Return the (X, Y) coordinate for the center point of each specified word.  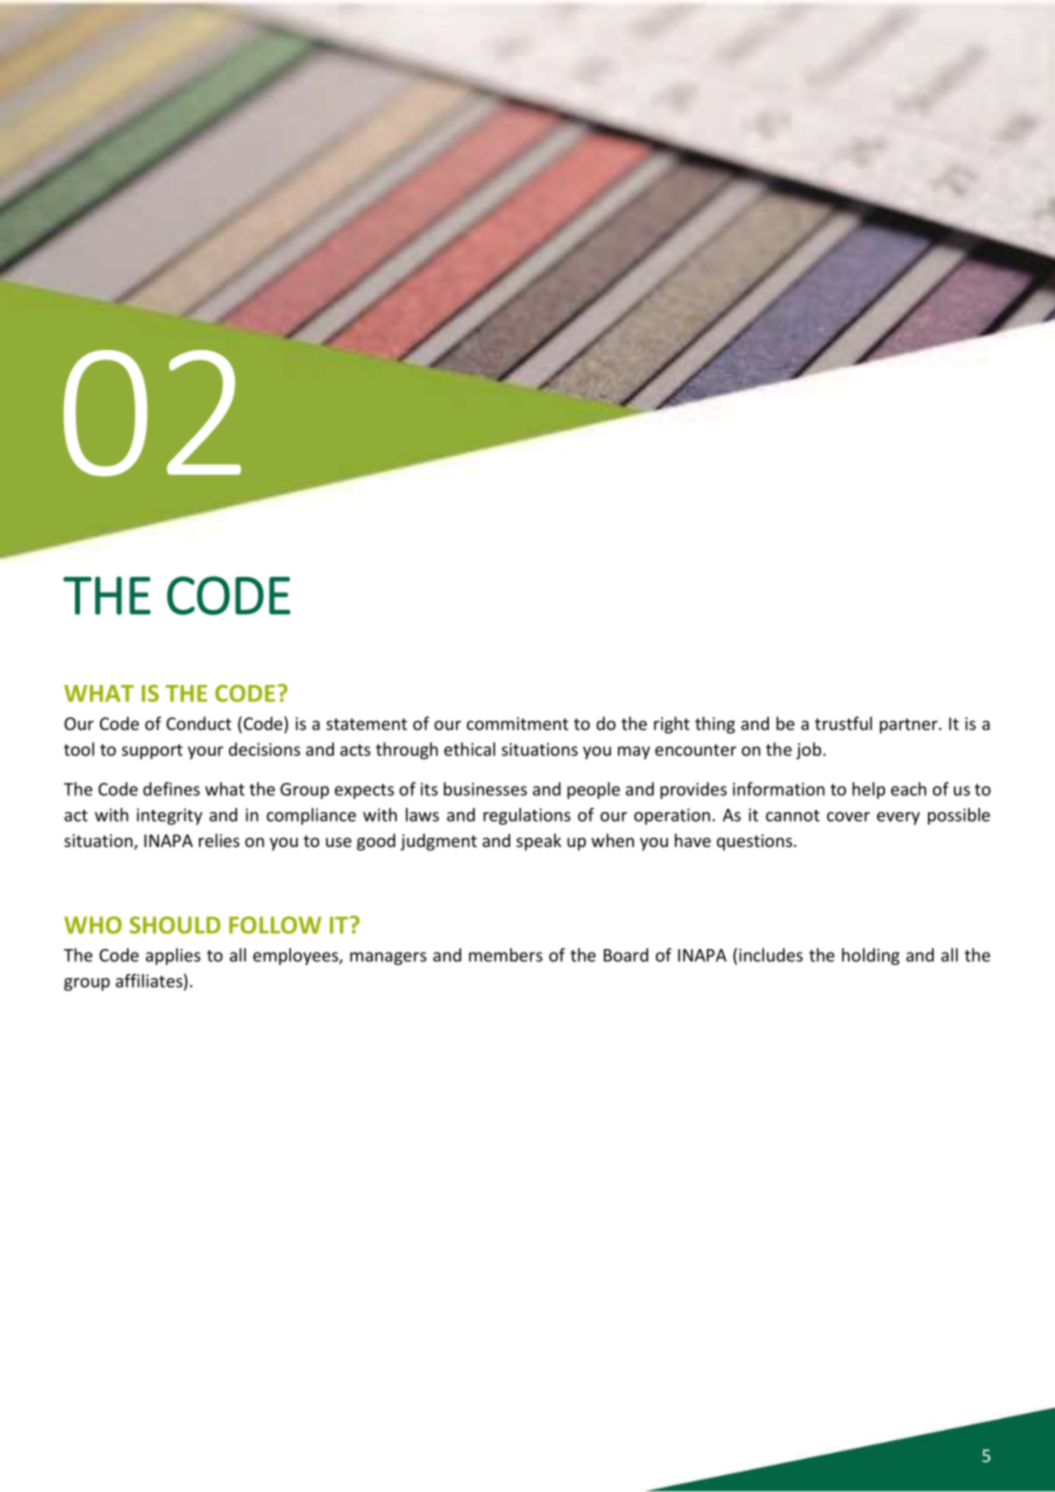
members (506, 955)
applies (173, 956)
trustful (843, 723)
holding (871, 956)
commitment (517, 723)
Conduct (198, 723)
